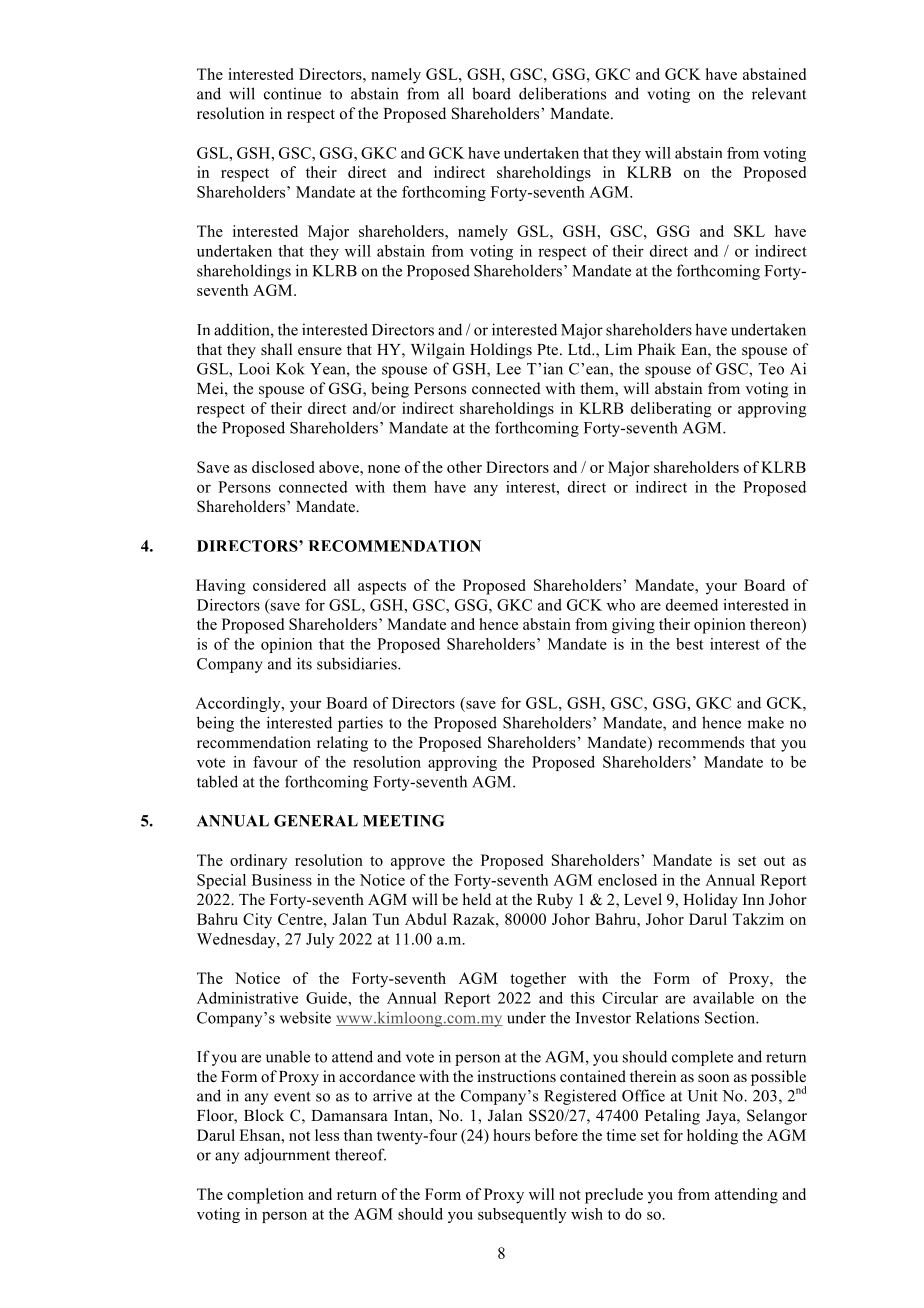 Image resolution: width=924 pixels, height=1308 pixels. What do you see at coordinates (671, 410) in the screenshot?
I see `deliberating` at bounding box center [671, 410].
